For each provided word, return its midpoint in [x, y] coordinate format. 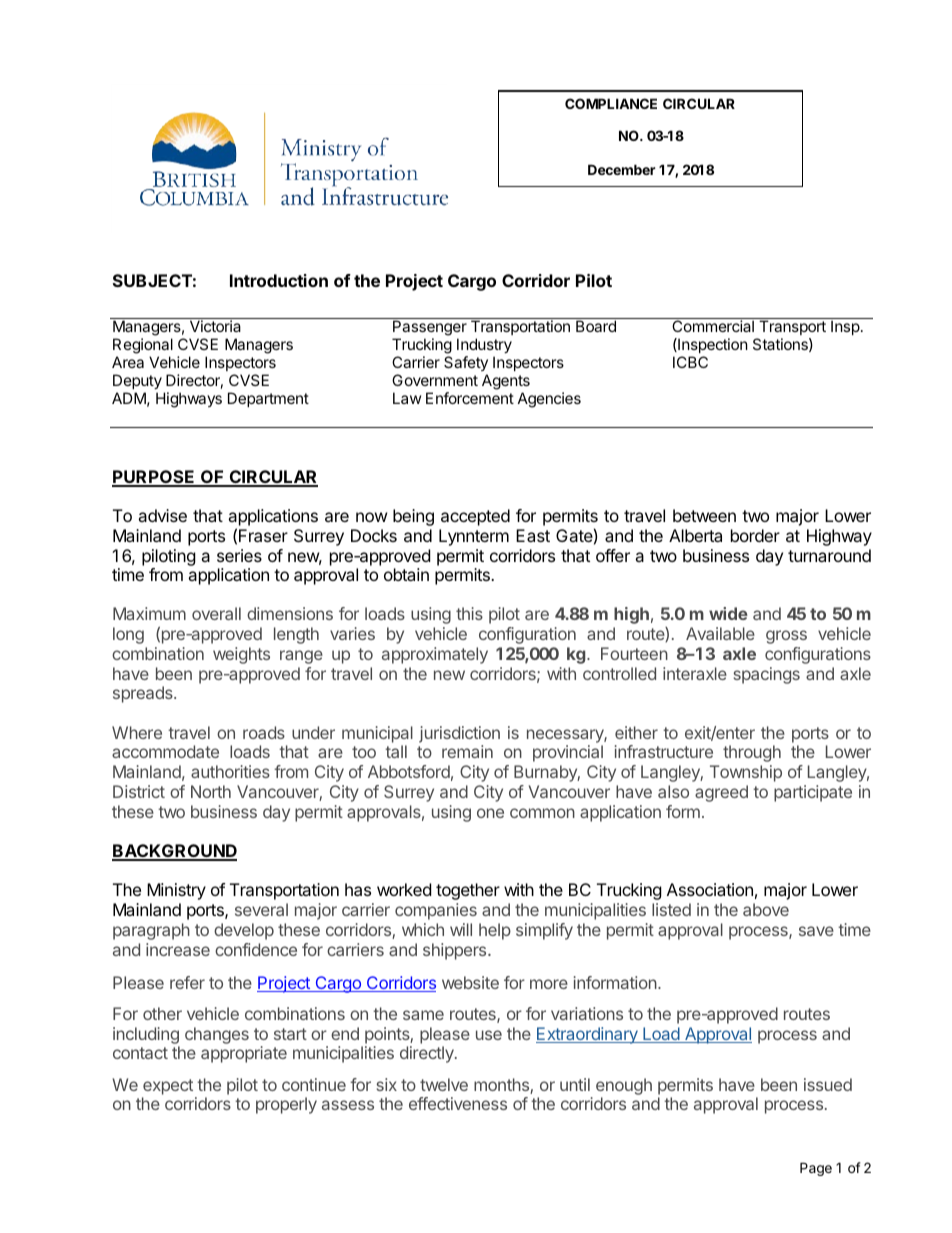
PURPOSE [154, 478]
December [622, 169]
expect [168, 1087]
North [211, 791]
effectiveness [458, 1103]
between [704, 515]
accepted [475, 517]
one [490, 813]
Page [816, 1169]
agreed [721, 793]
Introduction [279, 280]
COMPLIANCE [611, 103]
